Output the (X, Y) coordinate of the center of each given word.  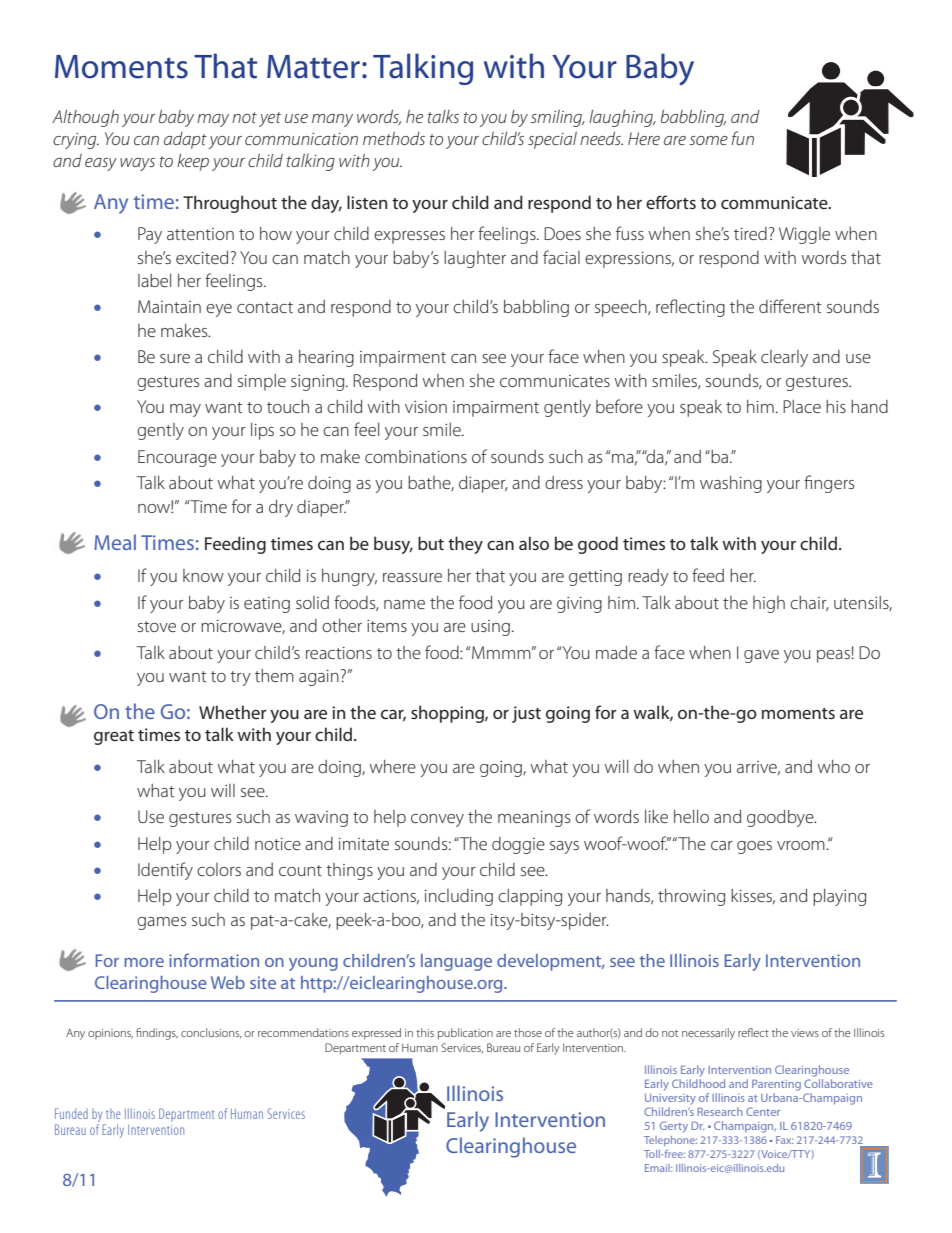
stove (157, 626)
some (708, 140)
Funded (71, 1113)
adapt (185, 140)
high (769, 604)
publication (465, 1034)
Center (763, 1111)
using (490, 628)
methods (394, 138)
